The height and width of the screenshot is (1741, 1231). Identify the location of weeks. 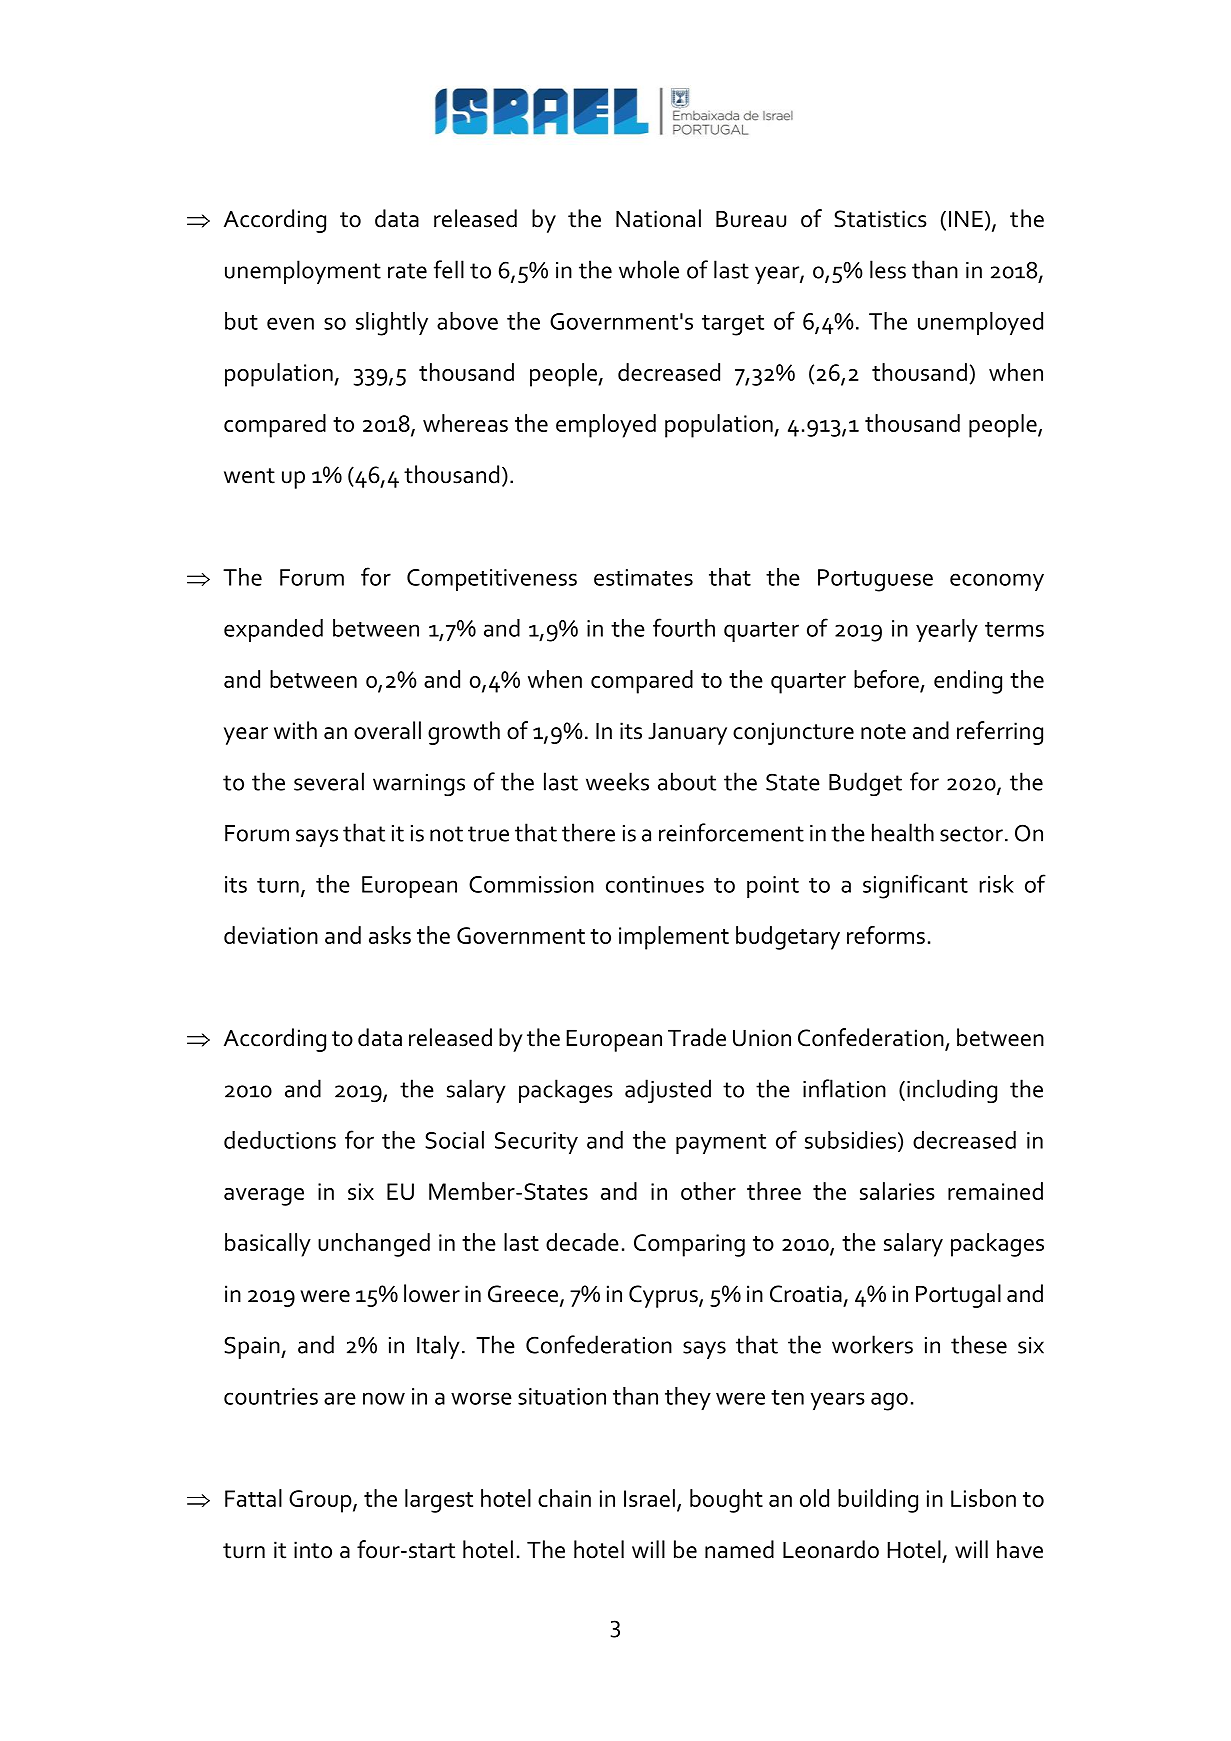
(617, 781).
